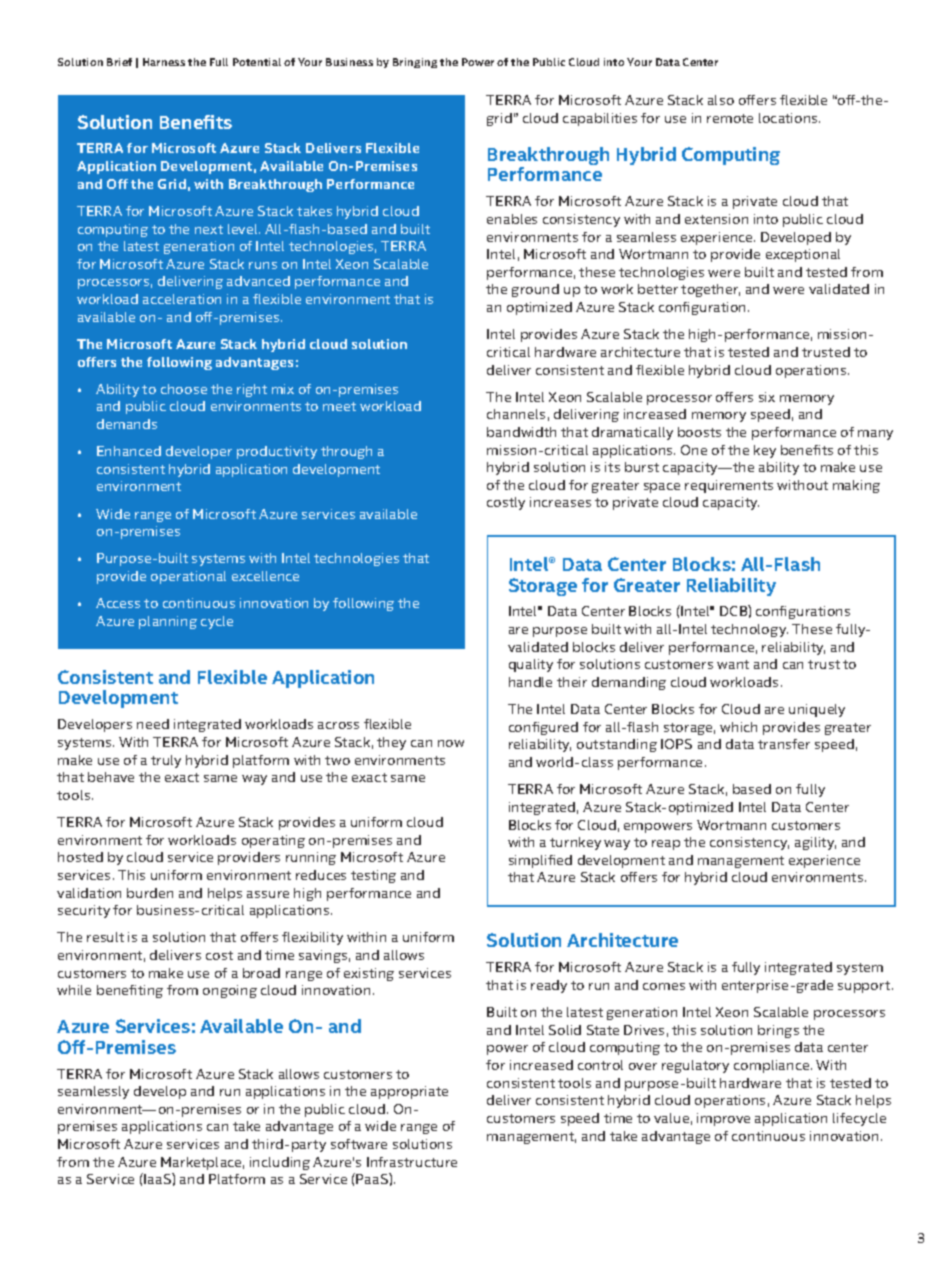 The width and height of the screenshot is (952, 1270). What do you see at coordinates (815, 843) in the screenshot?
I see `agility` at bounding box center [815, 843].
